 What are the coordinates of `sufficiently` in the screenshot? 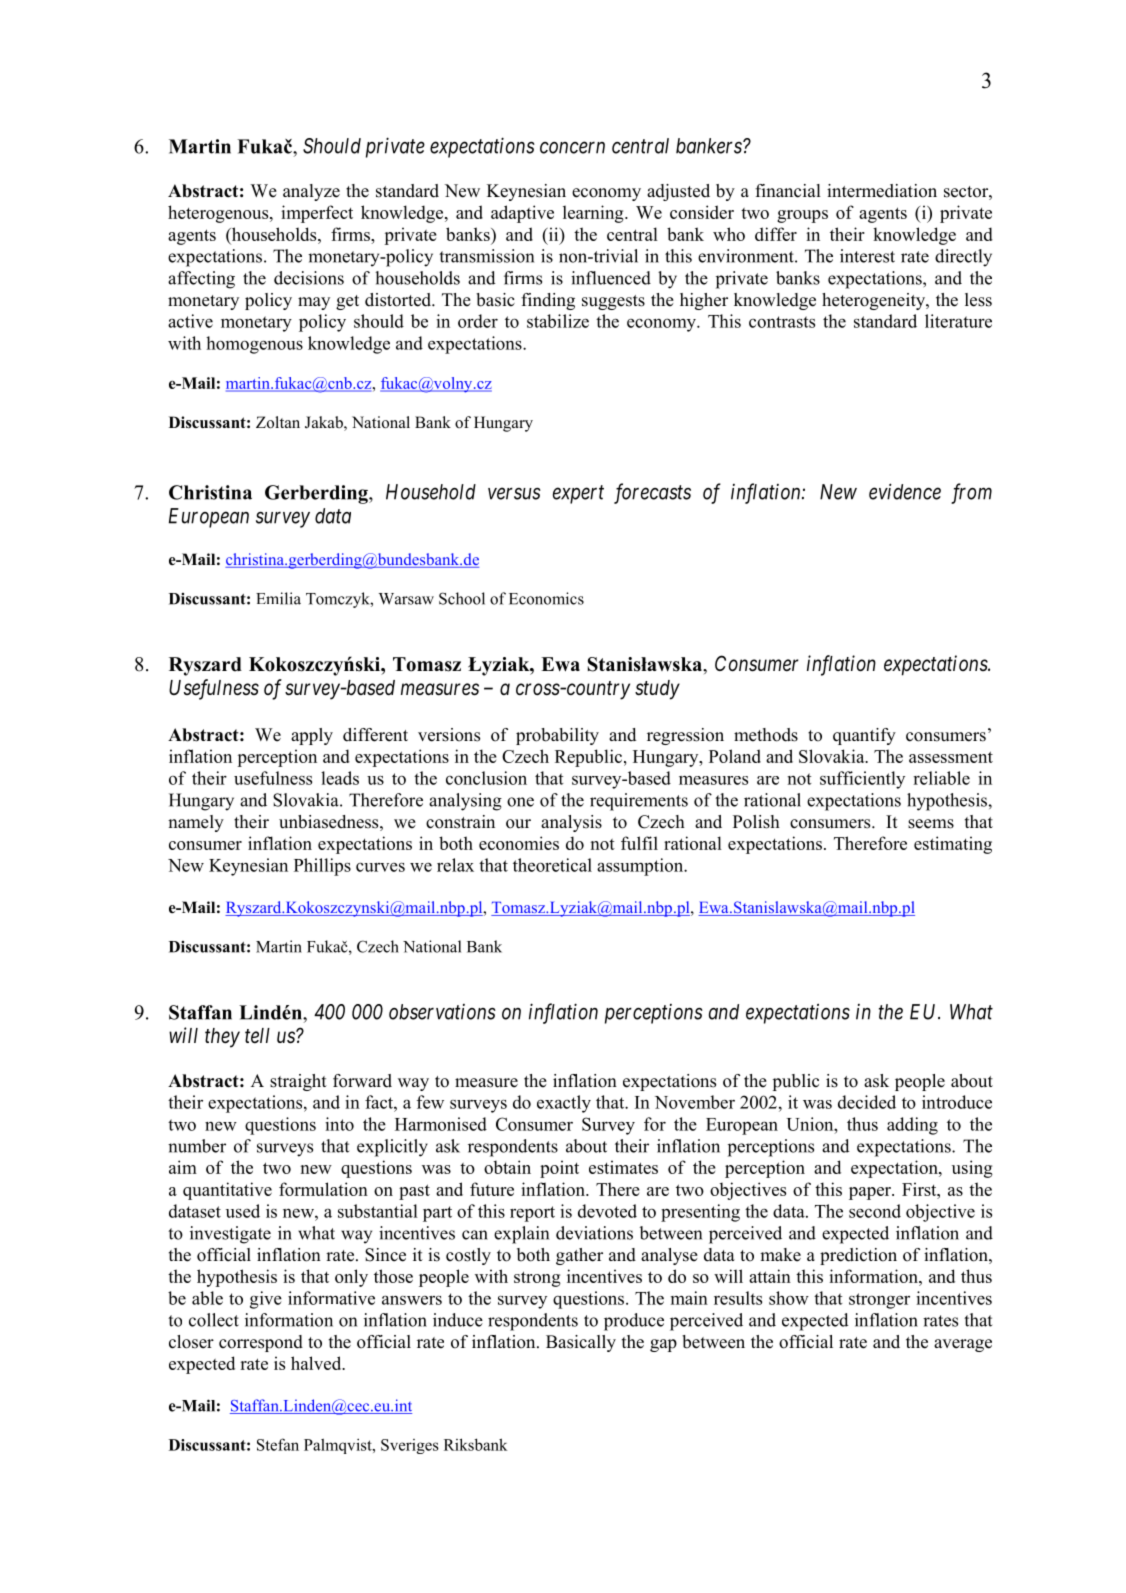 It's located at (862, 780).
